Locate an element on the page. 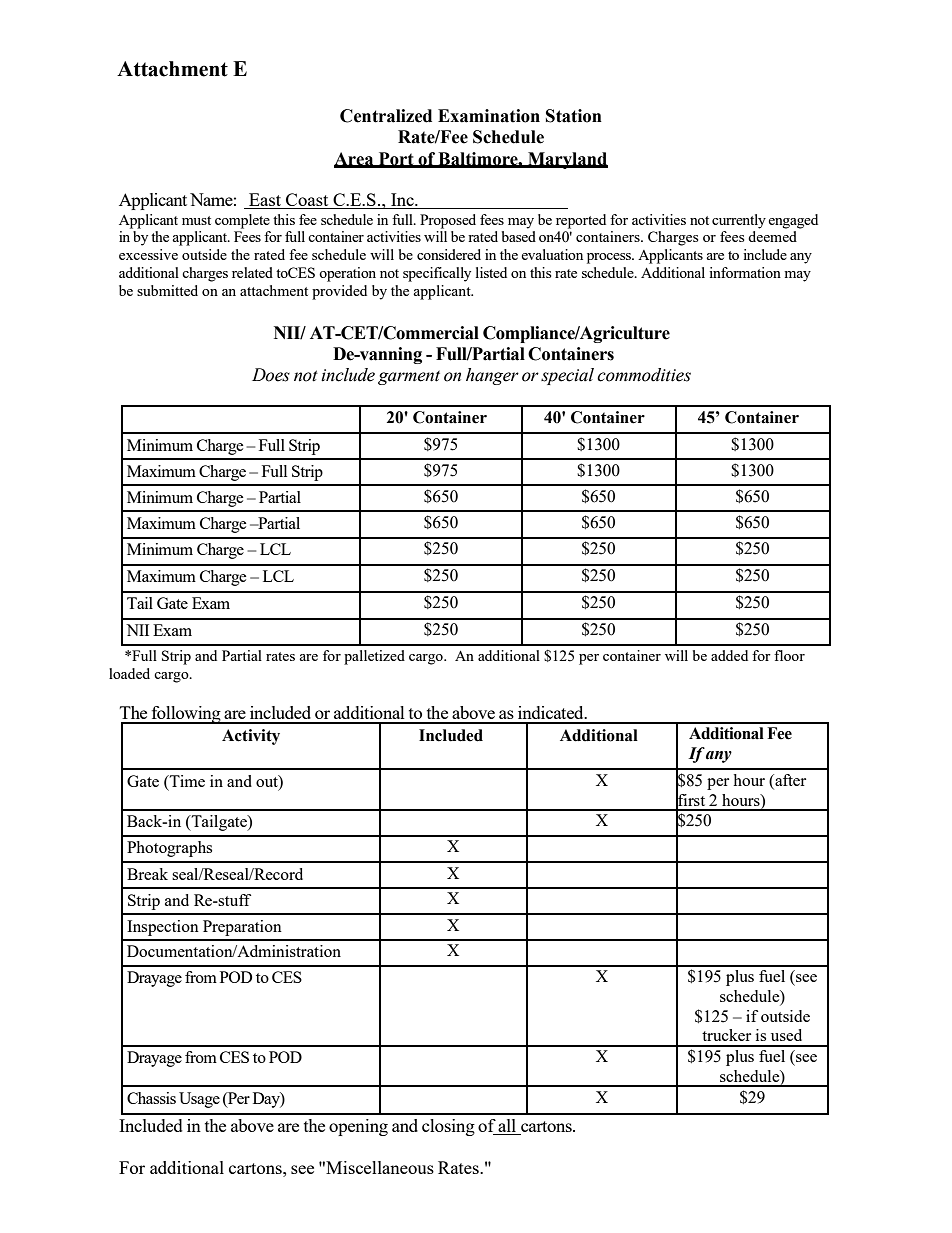 The width and height of the page is (952, 1233). Usage is located at coordinates (199, 1100).
